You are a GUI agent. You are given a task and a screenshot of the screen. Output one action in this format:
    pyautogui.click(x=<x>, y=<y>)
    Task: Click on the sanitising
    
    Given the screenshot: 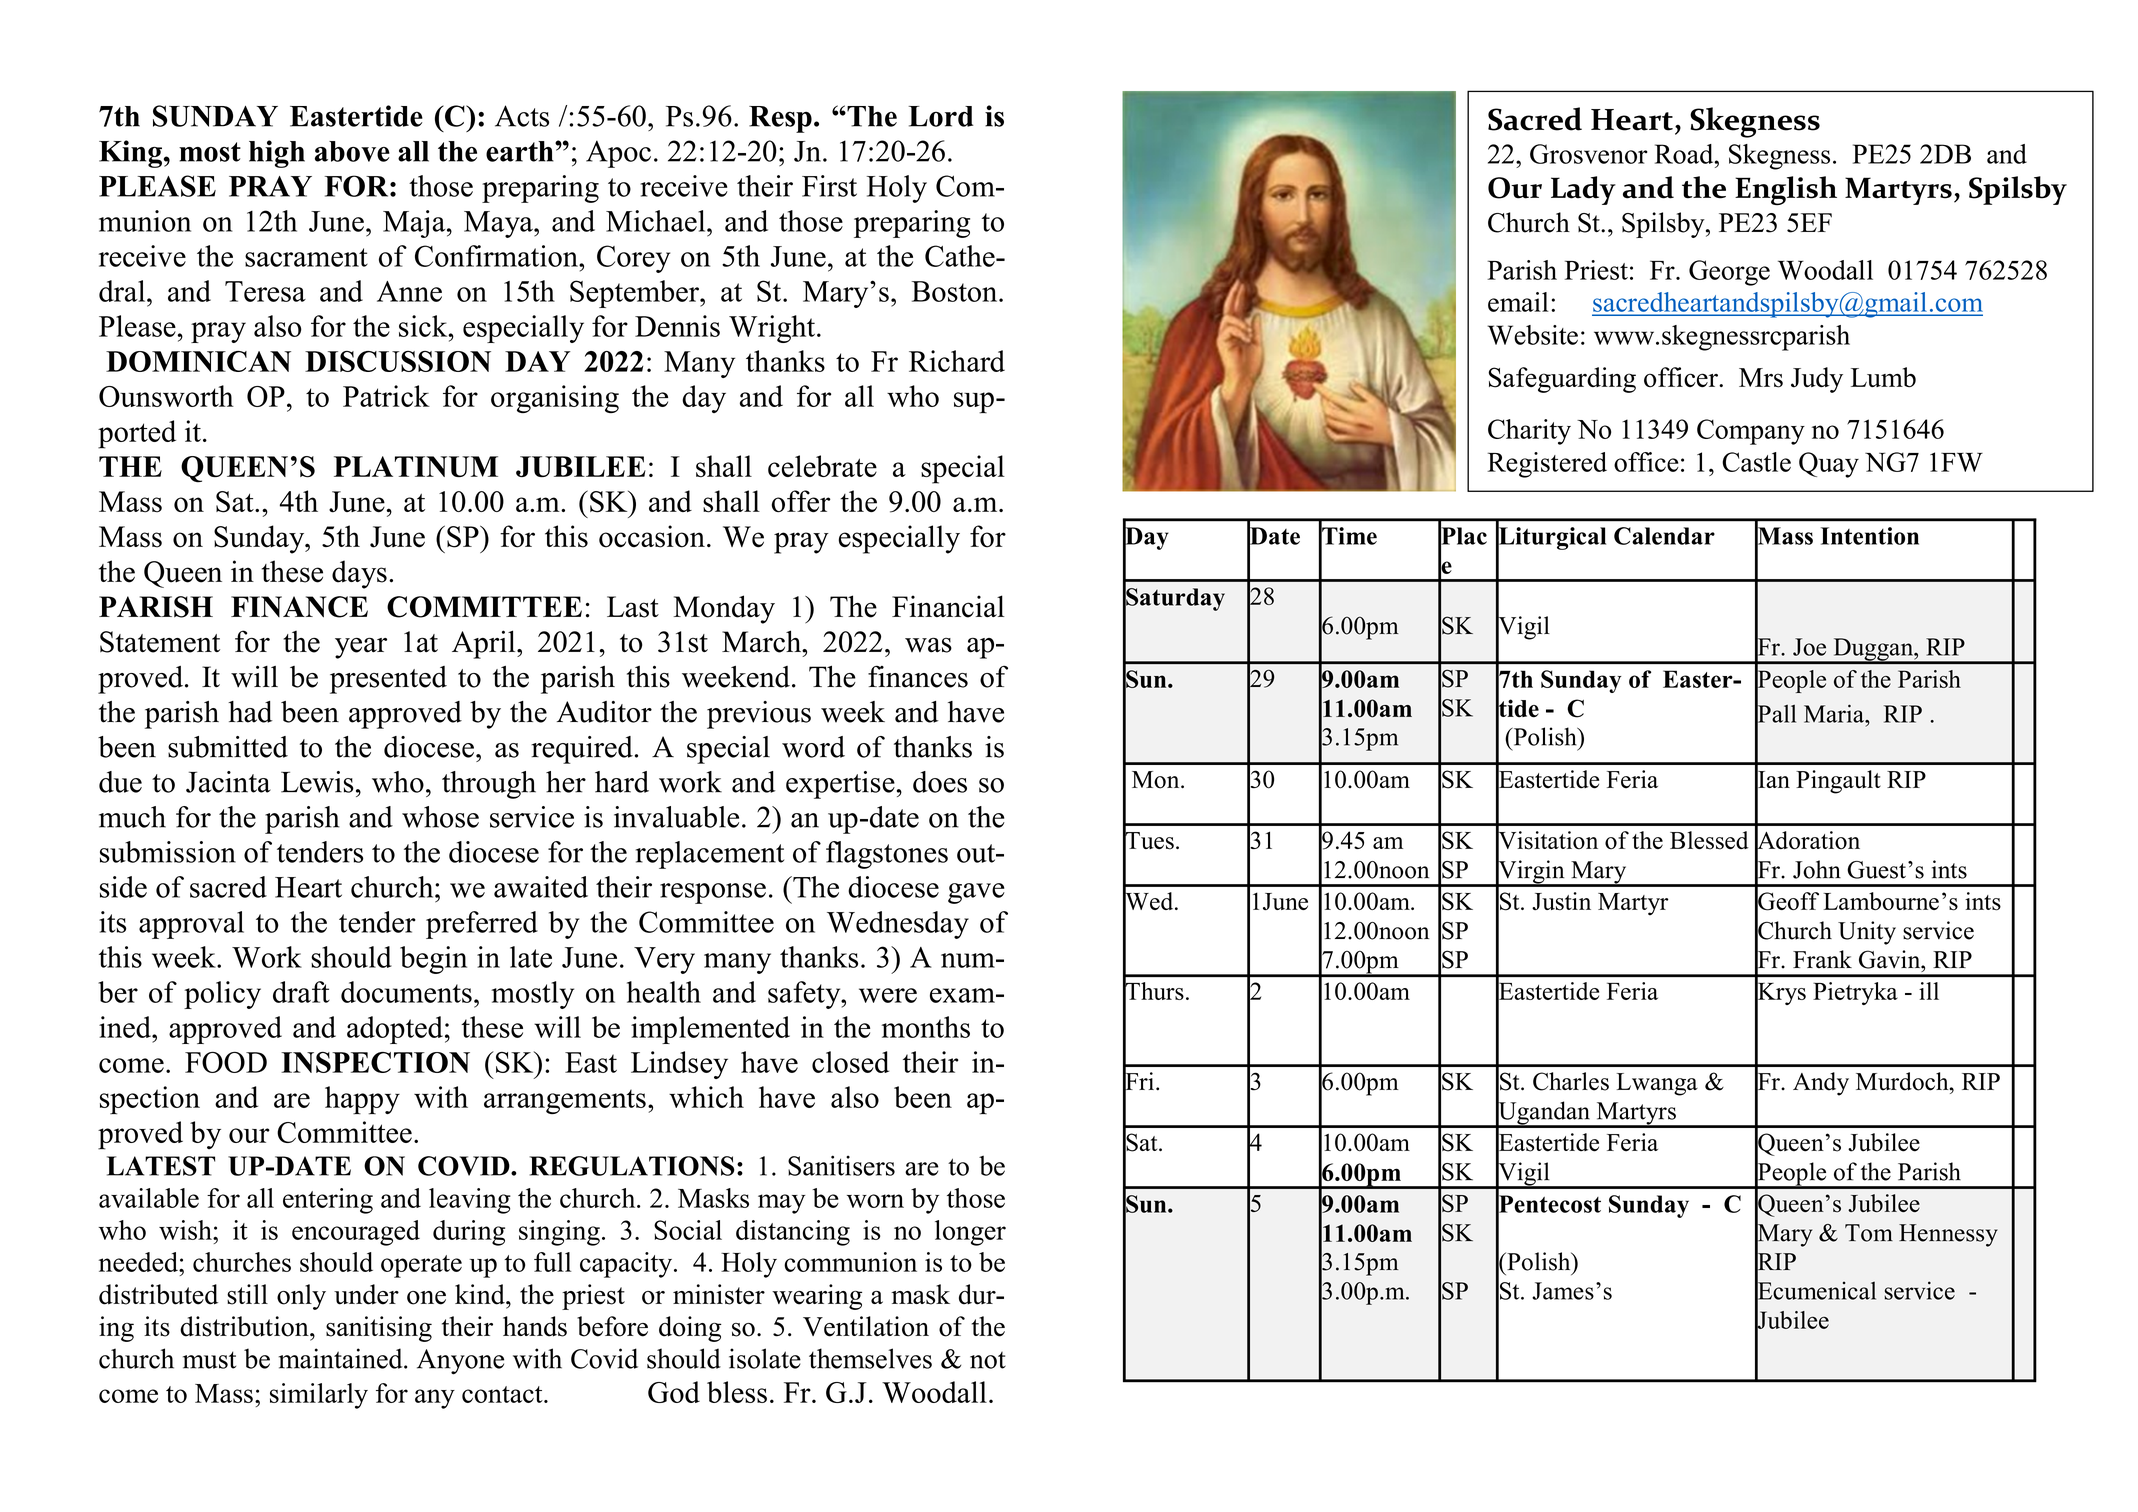 What is the action you would take?
    pyautogui.click(x=379, y=1329)
